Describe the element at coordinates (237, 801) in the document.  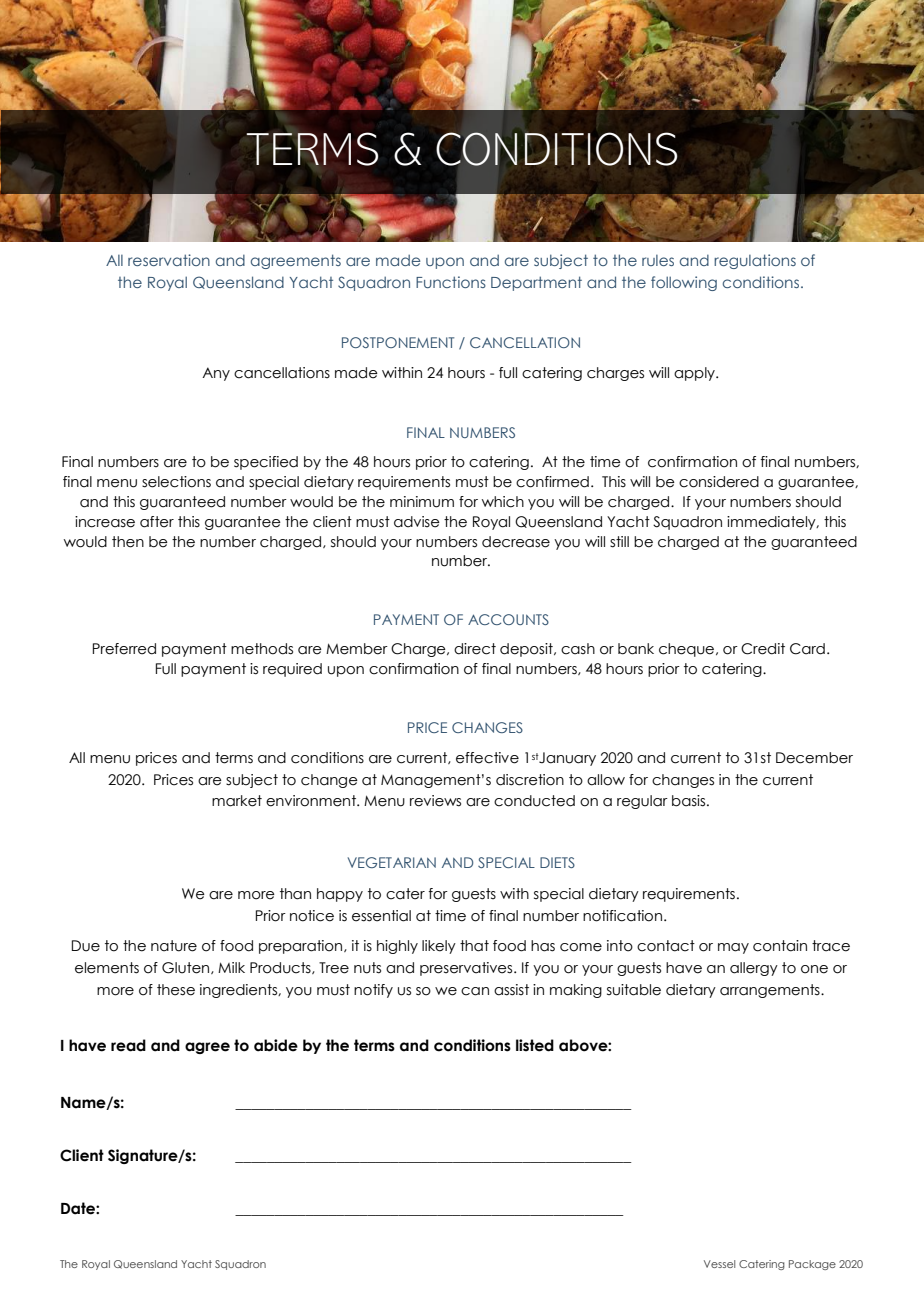
I see `market` at that location.
